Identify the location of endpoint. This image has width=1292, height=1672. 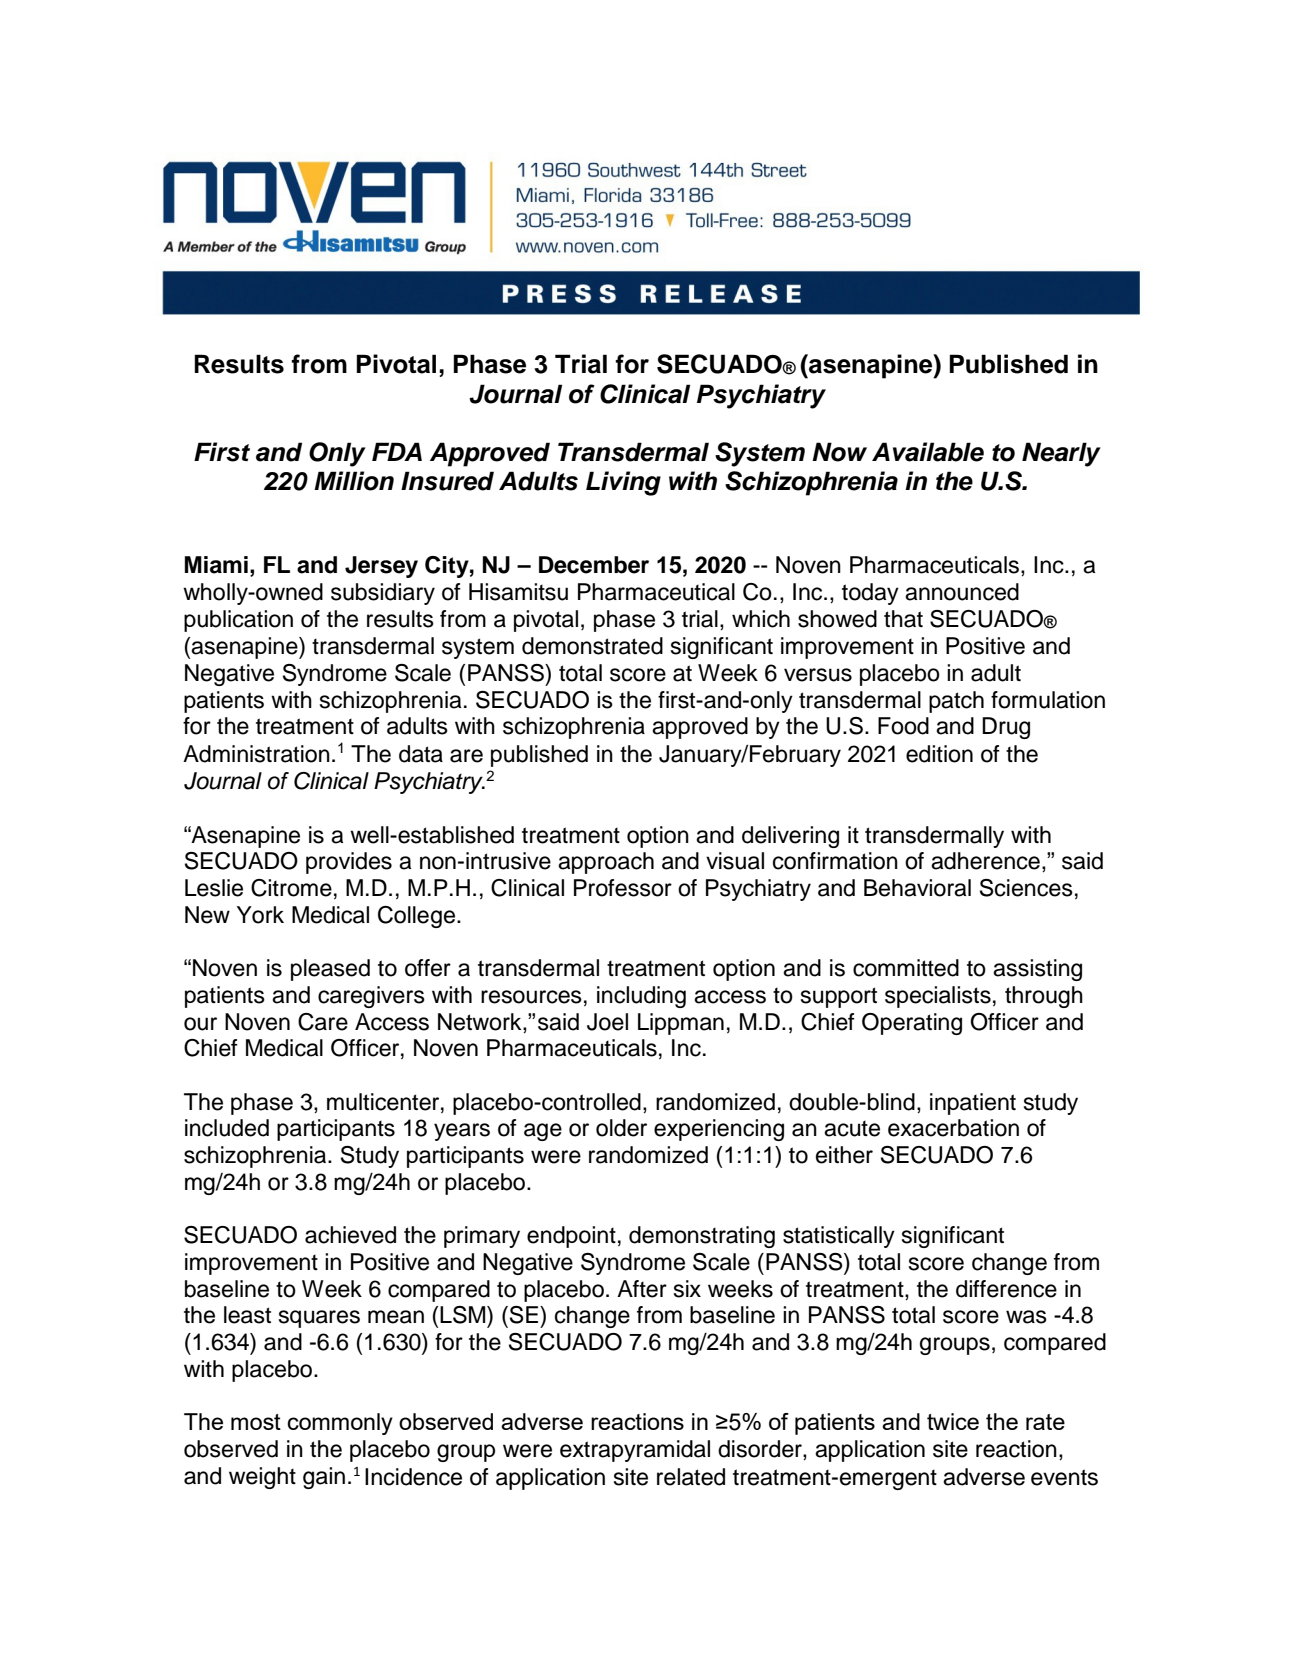
(571, 1237).
